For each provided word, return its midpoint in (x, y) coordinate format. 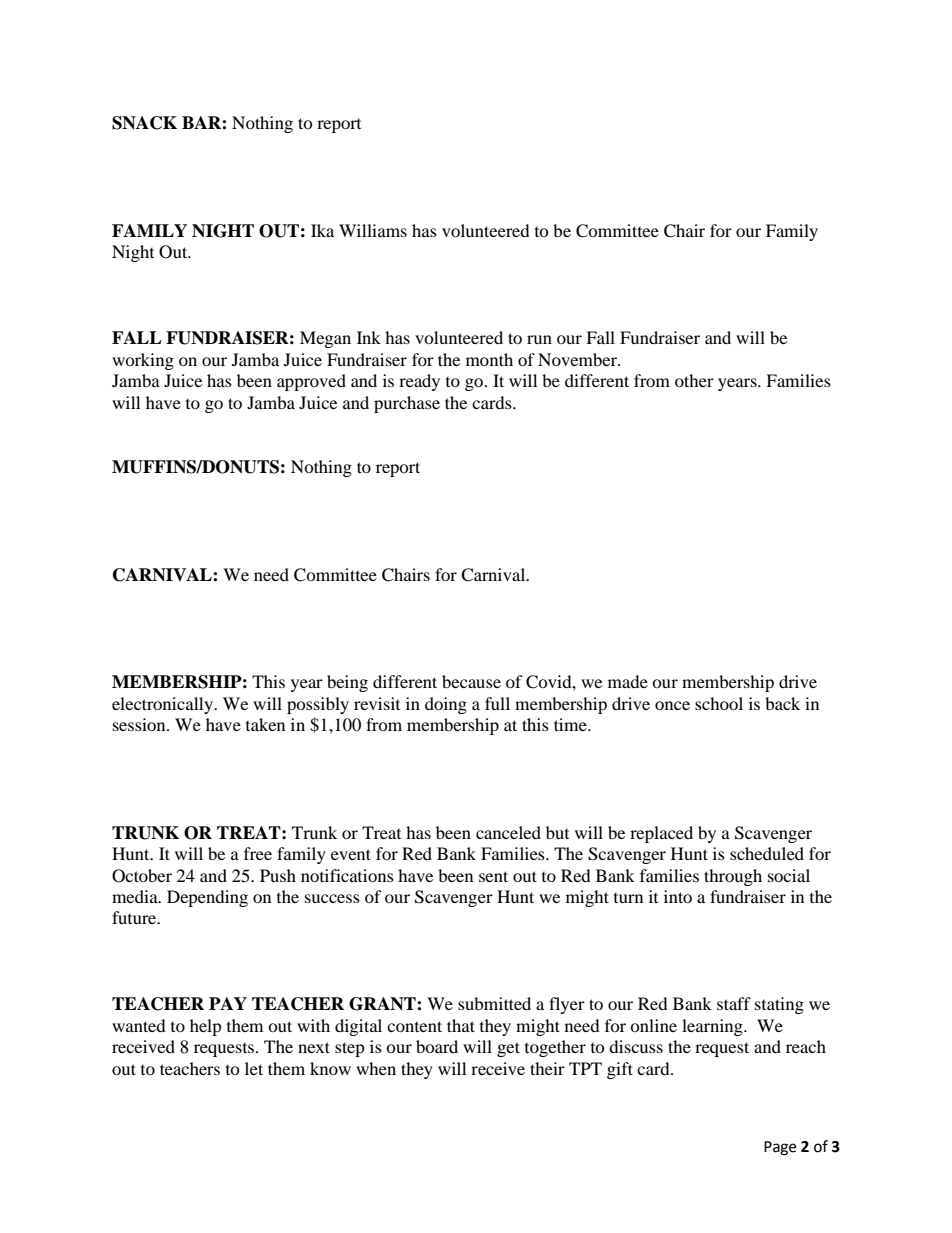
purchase (407, 404)
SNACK (144, 123)
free (258, 853)
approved (311, 382)
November (578, 359)
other (694, 380)
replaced (661, 834)
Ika (322, 230)
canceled (508, 832)
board (437, 1046)
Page (780, 1148)
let (254, 1068)
